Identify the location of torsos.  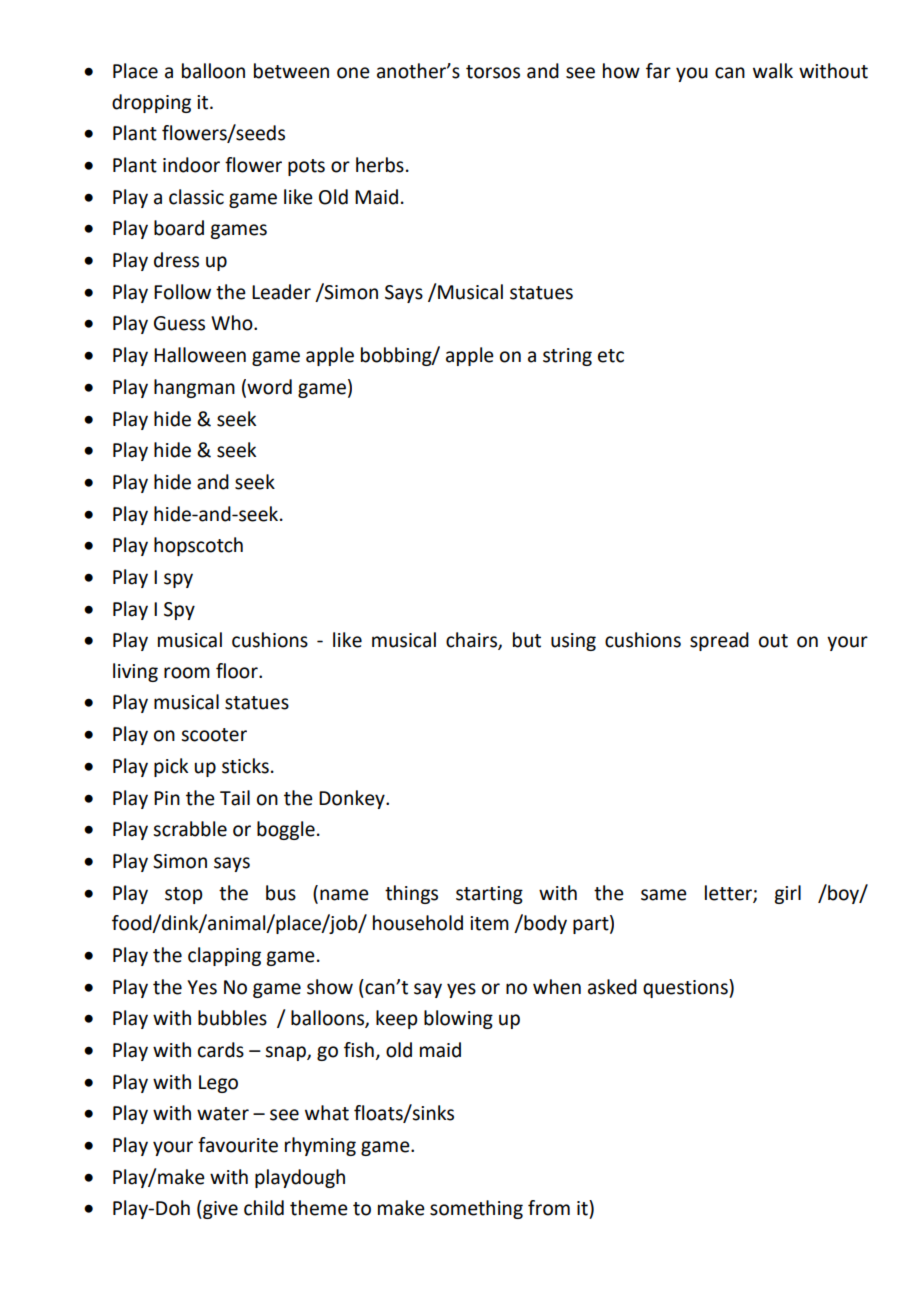
(493, 72).
